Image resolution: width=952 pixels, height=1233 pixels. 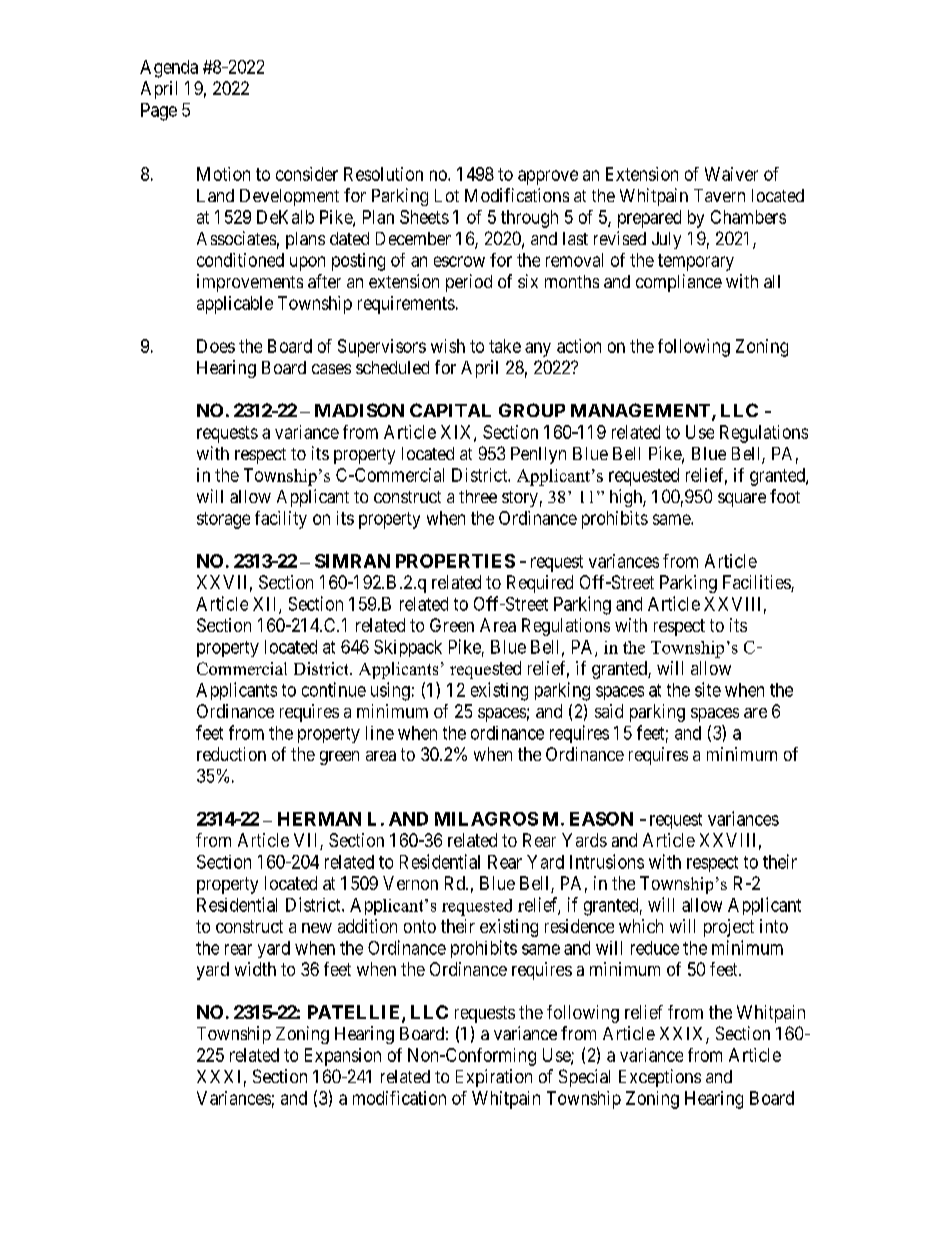 What do you see at coordinates (255, 969) in the document?
I see `width` at bounding box center [255, 969].
